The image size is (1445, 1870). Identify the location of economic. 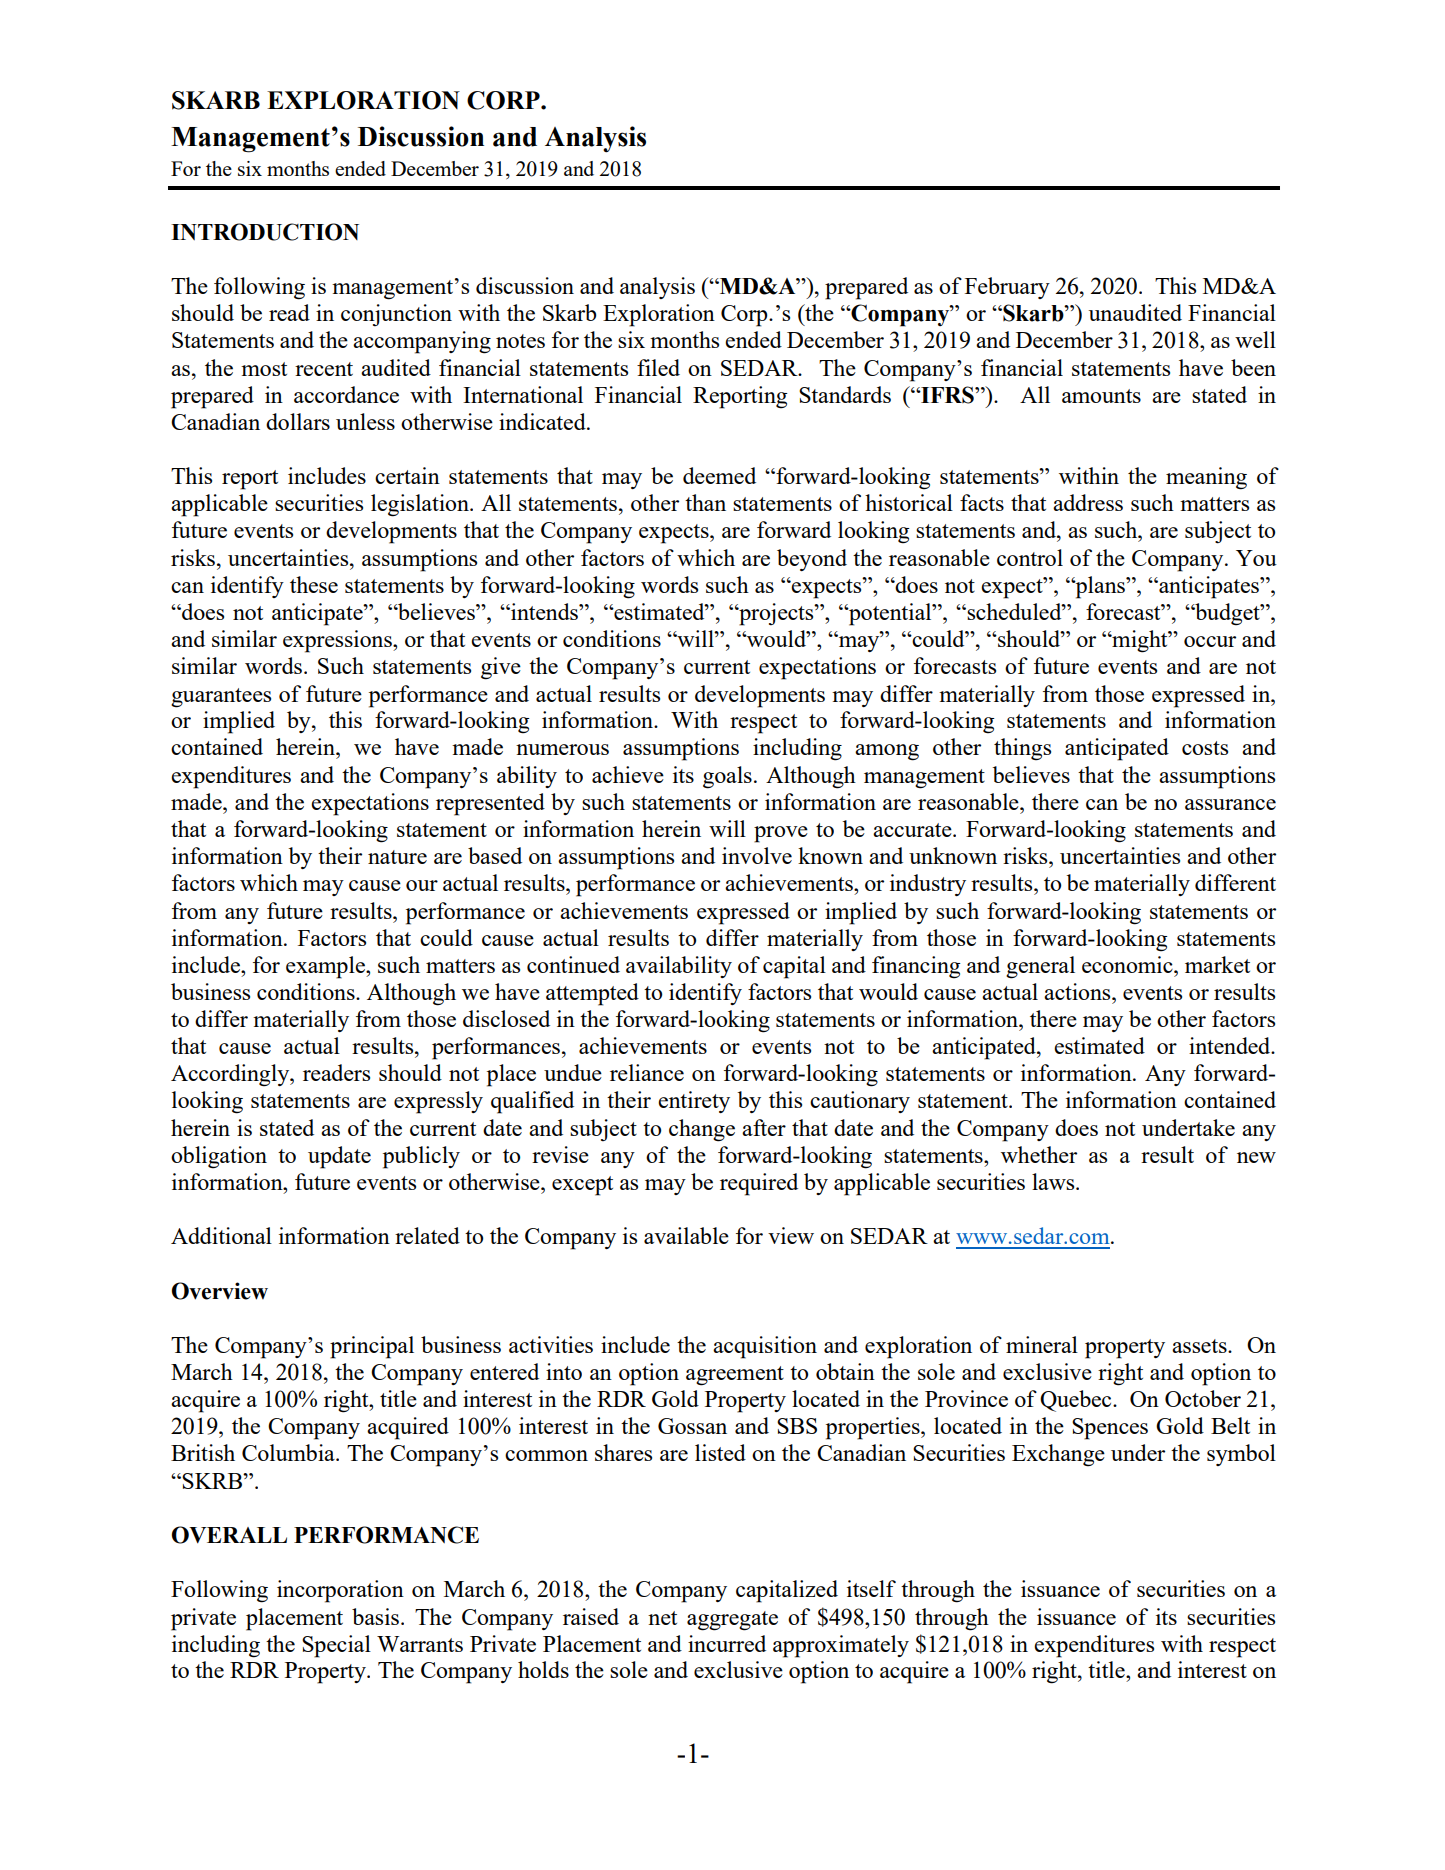
(1128, 964).
